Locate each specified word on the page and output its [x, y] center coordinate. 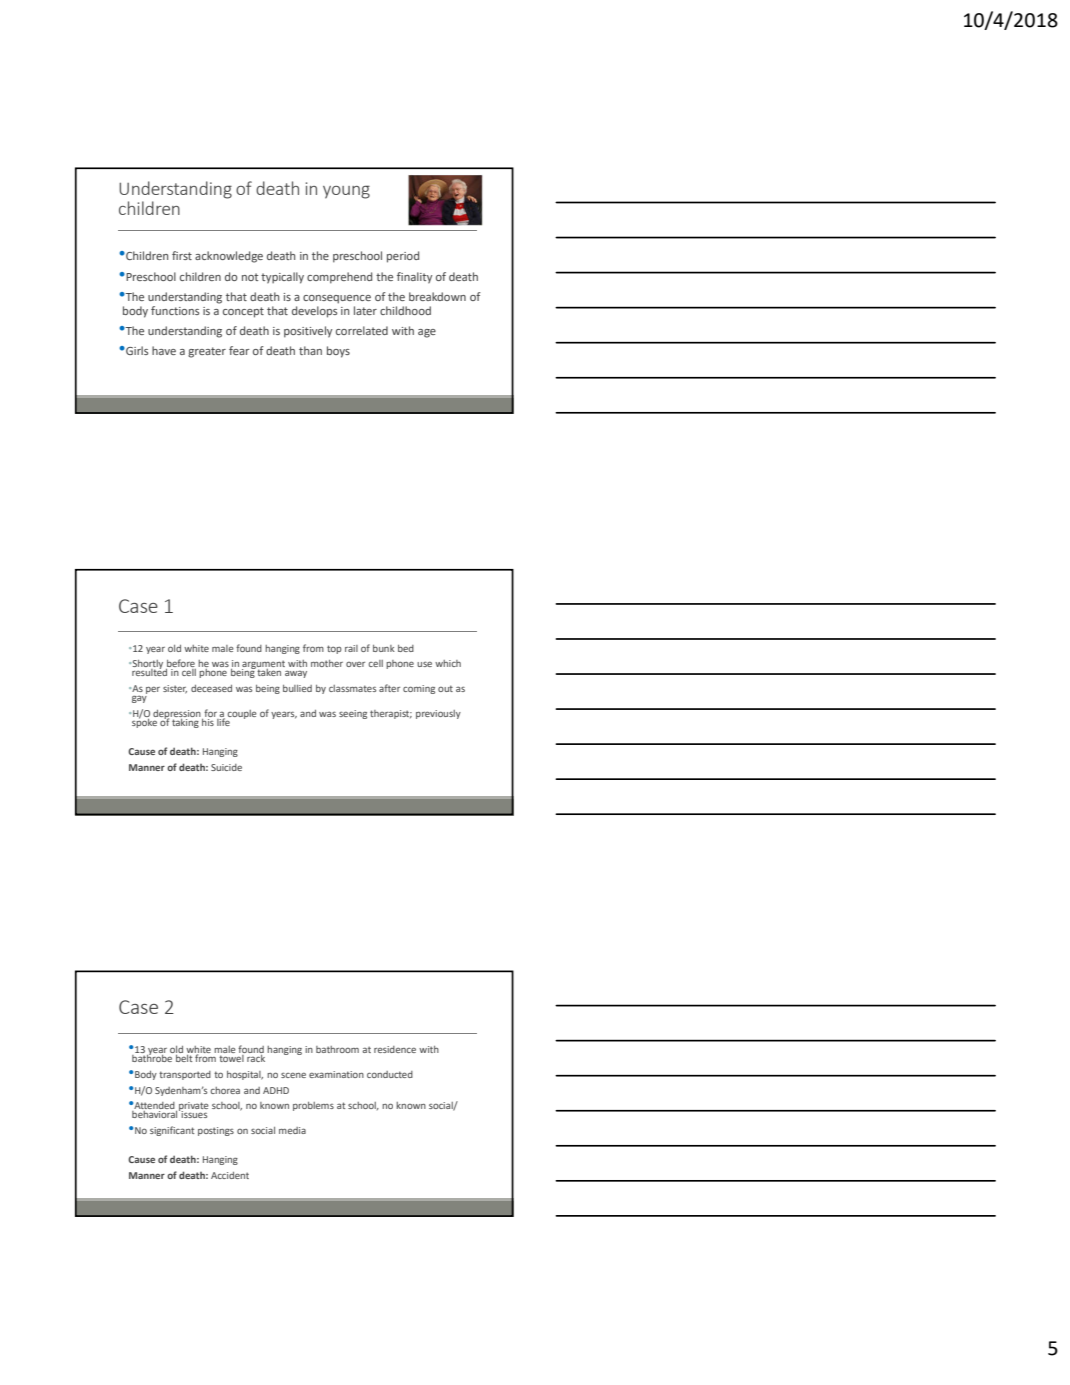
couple [242, 715]
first [182, 255]
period [403, 257]
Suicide [226, 767]
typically [282, 278]
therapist [391, 714]
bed [406, 648]
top [334, 649]
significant [172, 1131]
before [181, 664]
